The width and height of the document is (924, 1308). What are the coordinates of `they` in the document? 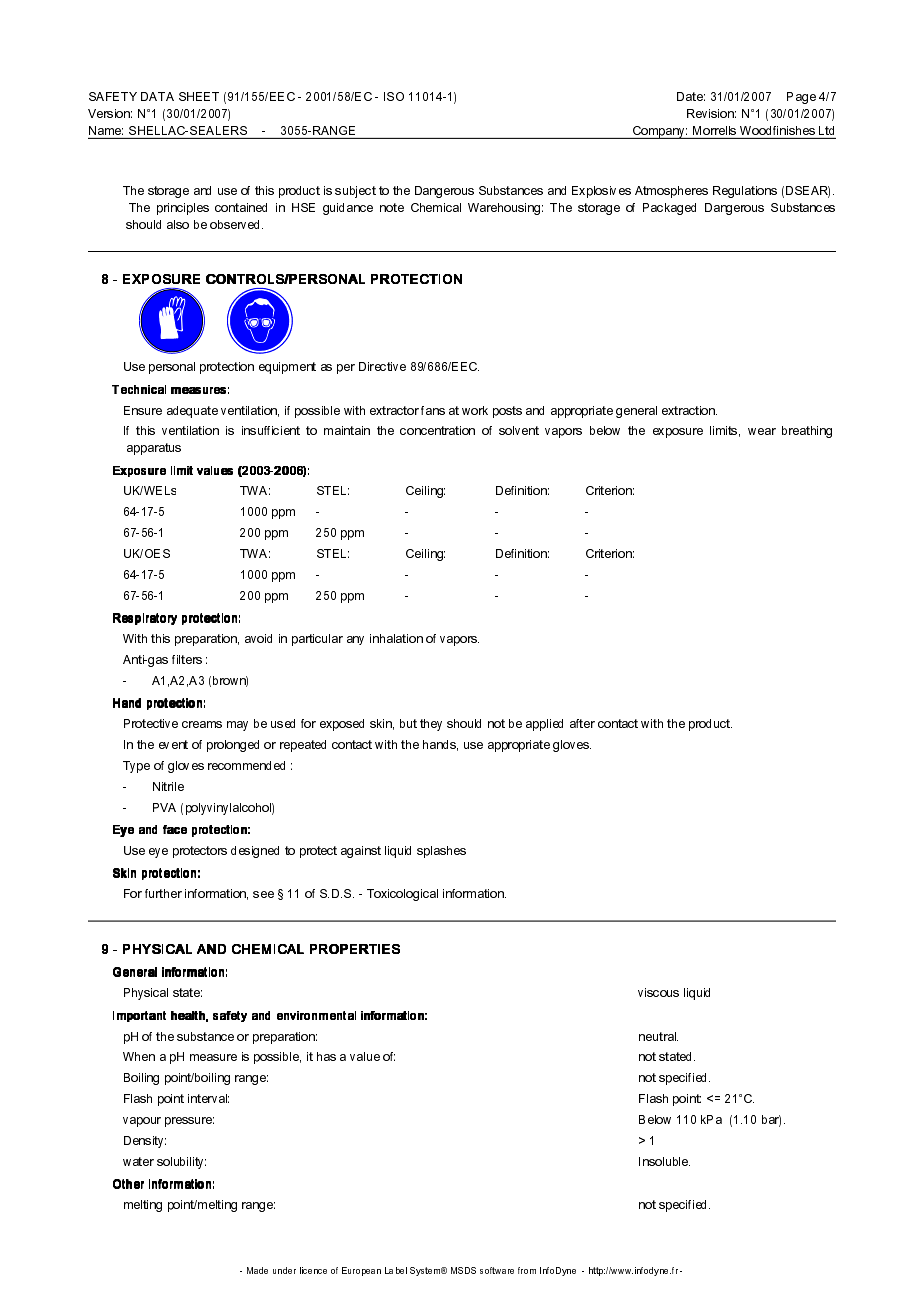 It's located at (431, 725).
